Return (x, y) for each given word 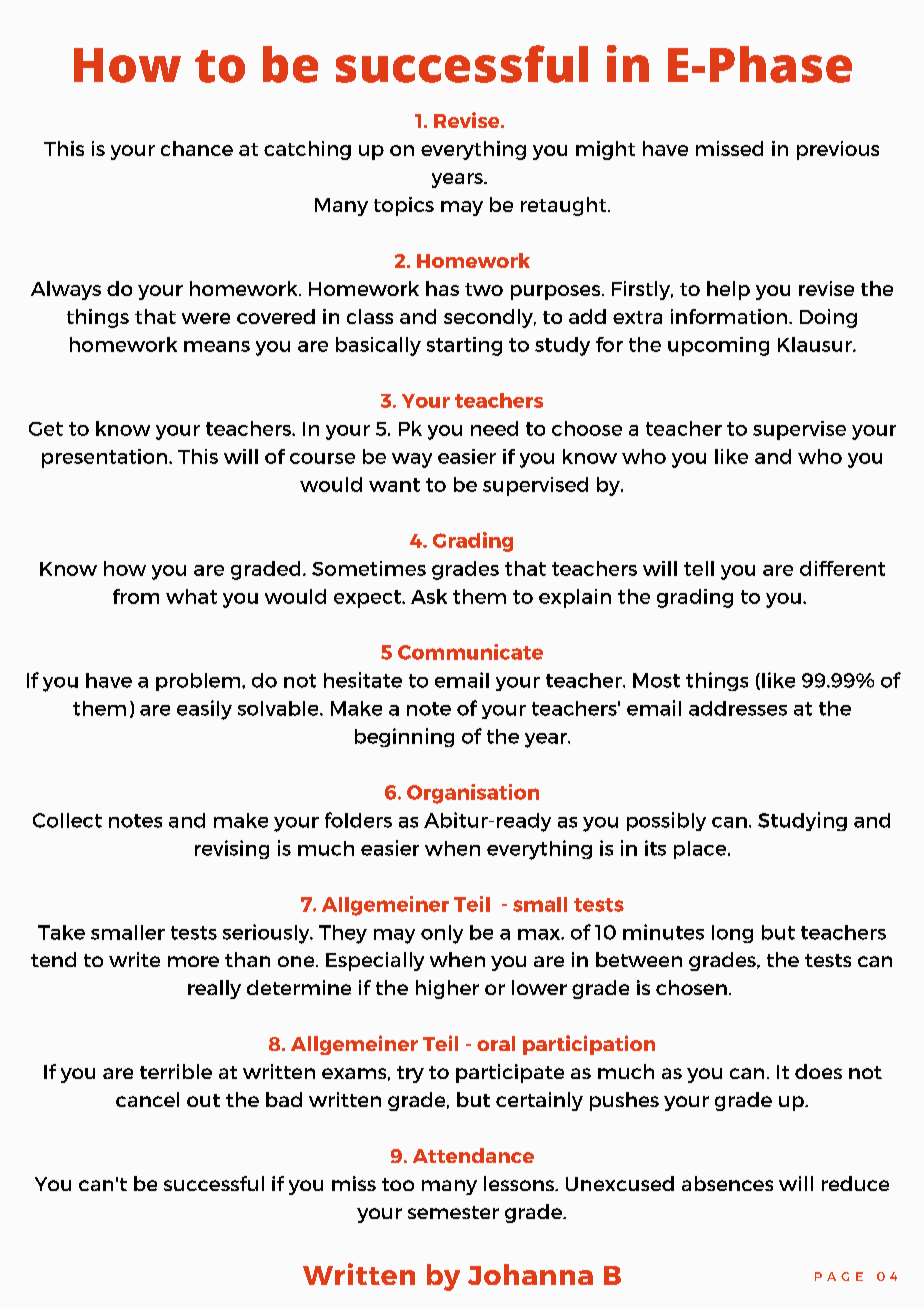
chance (197, 148)
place (701, 850)
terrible (176, 1071)
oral (496, 1043)
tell (699, 568)
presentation (106, 458)
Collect (67, 820)
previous (838, 150)
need (494, 428)
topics (404, 206)
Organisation (473, 794)
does (818, 1071)
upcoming (718, 346)
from (136, 596)
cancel (147, 1099)
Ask (429, 596)
